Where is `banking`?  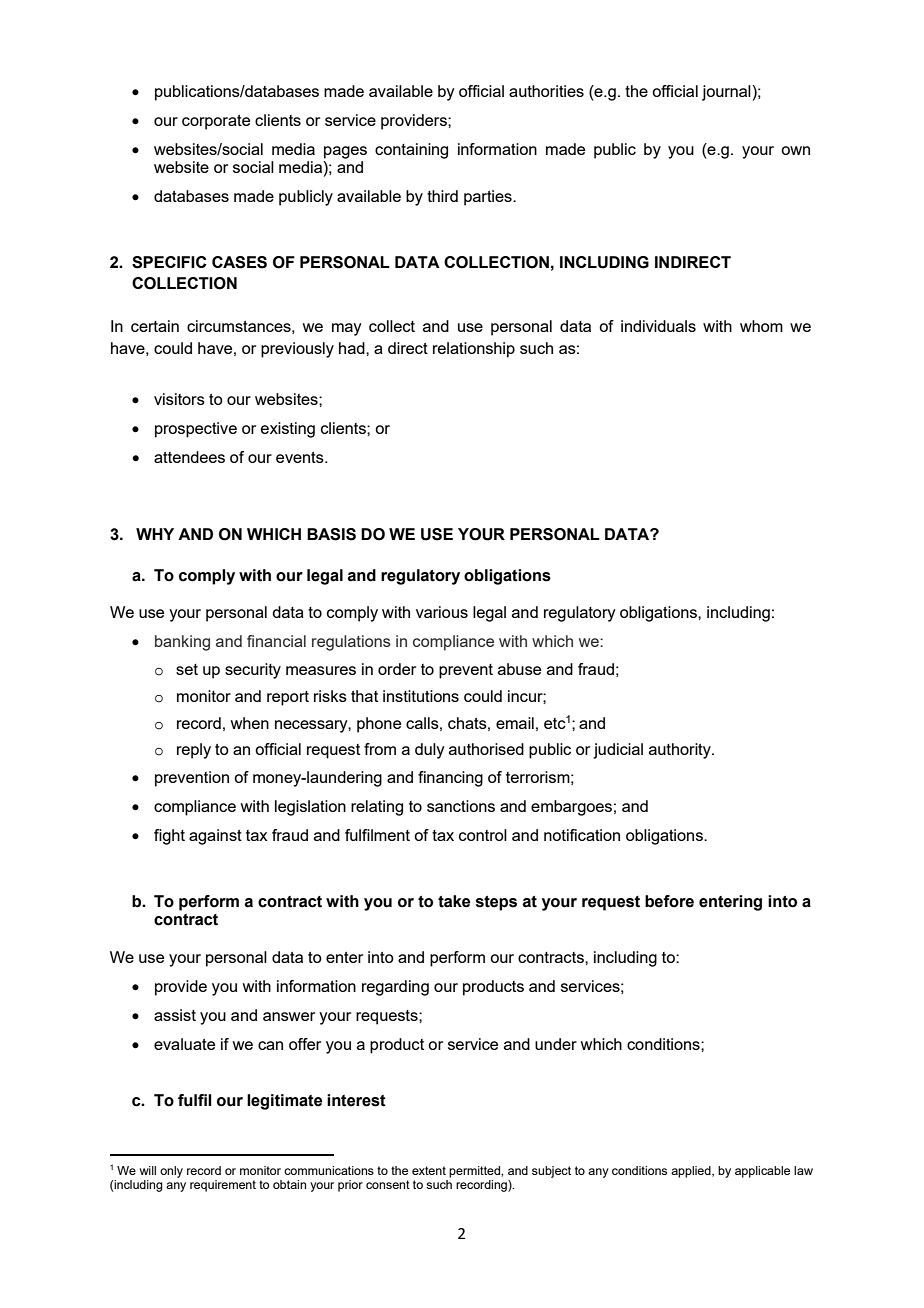 banking is located at coordinates (182, 643).
